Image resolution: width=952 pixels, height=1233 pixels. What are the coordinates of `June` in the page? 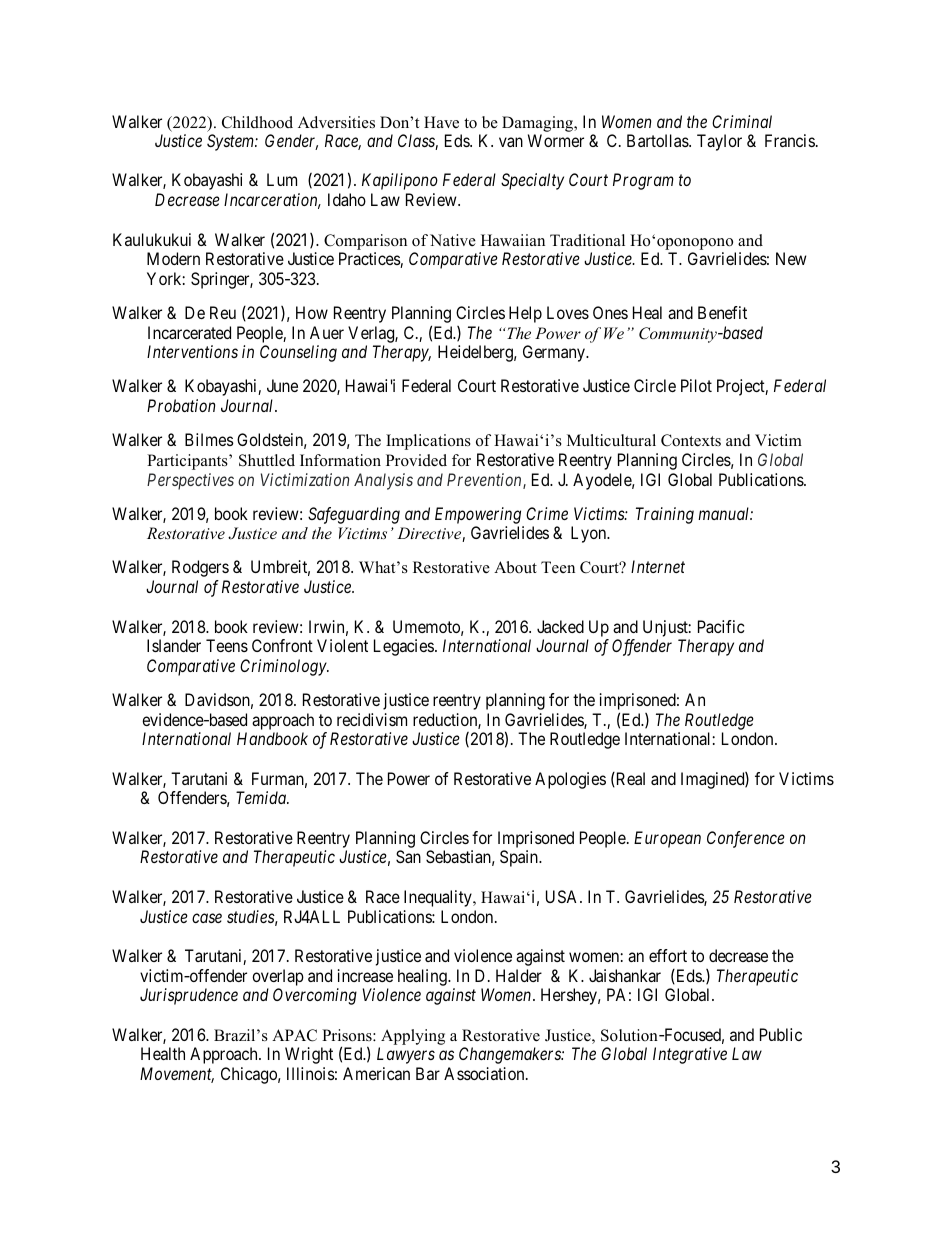 It's located at (282, 385).
